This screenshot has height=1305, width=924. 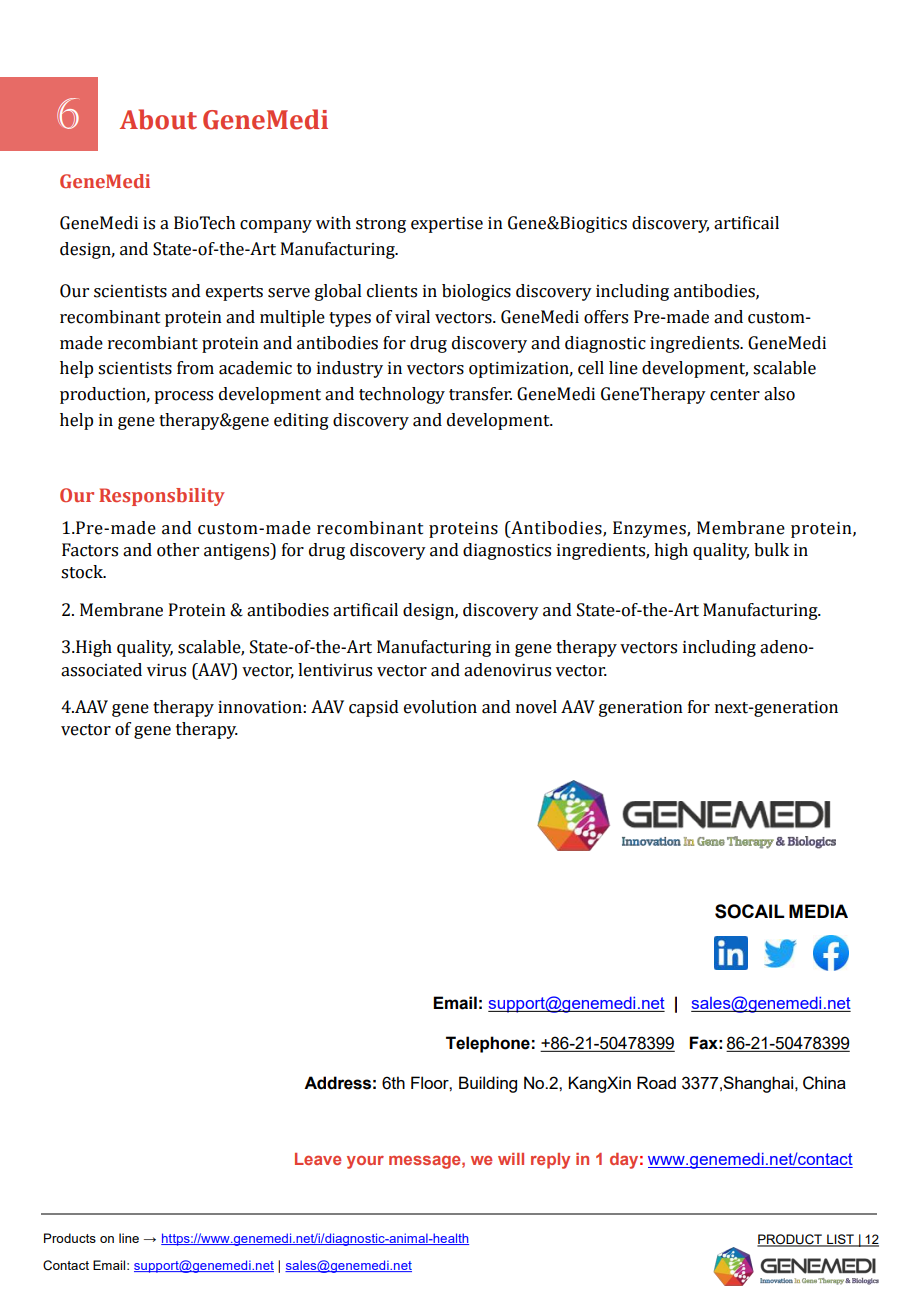 What do you see at coordinates (158, 119) in the screenshot?
I see `About` at bounding box center [158, 119].
